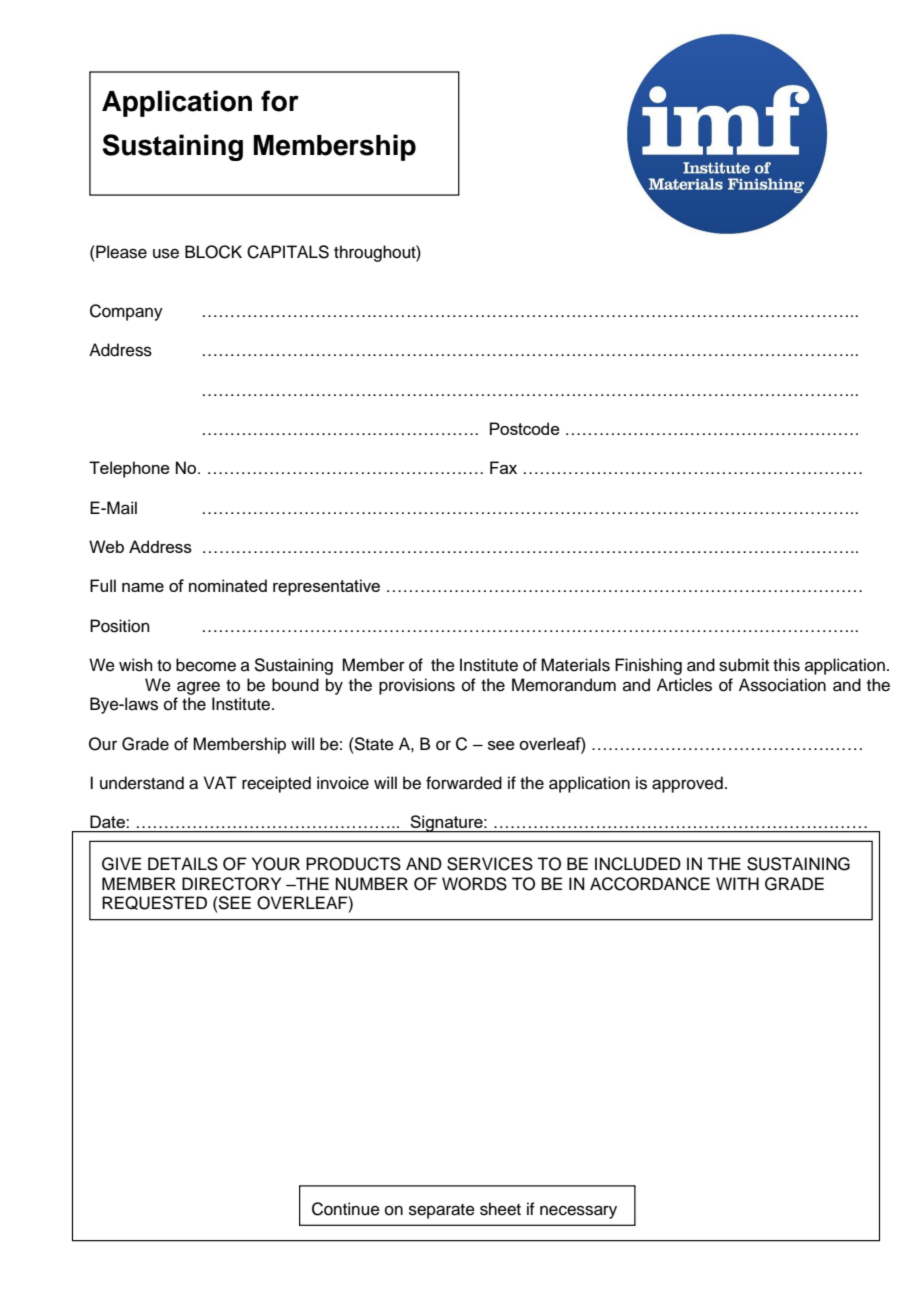 The height and width of the page is (1308, 924). What do you see at coordinates (143, 587) in the page?
I see `name` at bounding box center [143, 587].
